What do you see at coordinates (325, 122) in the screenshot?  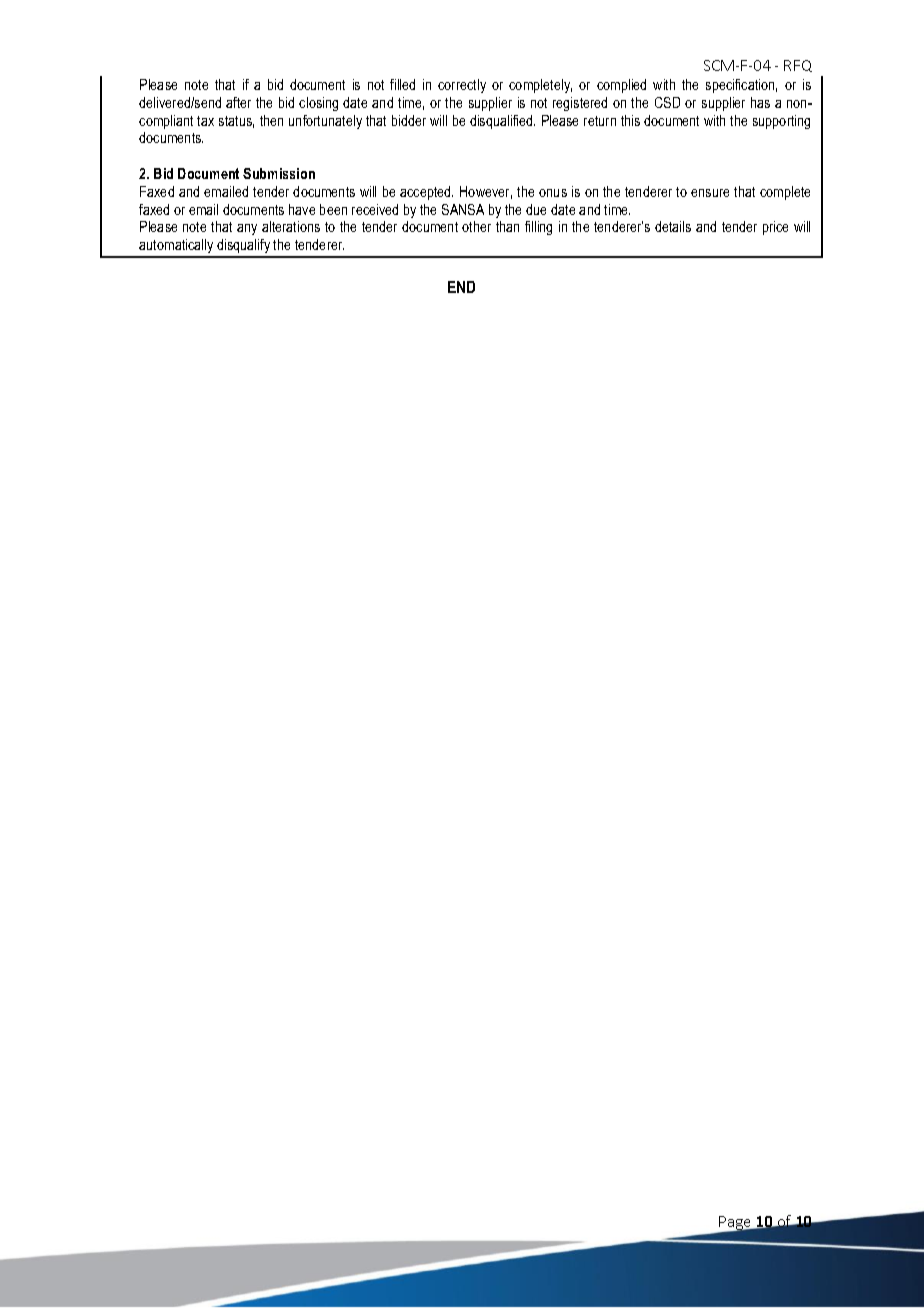 I see `unfortunately` at bounding box center [325, 122].
